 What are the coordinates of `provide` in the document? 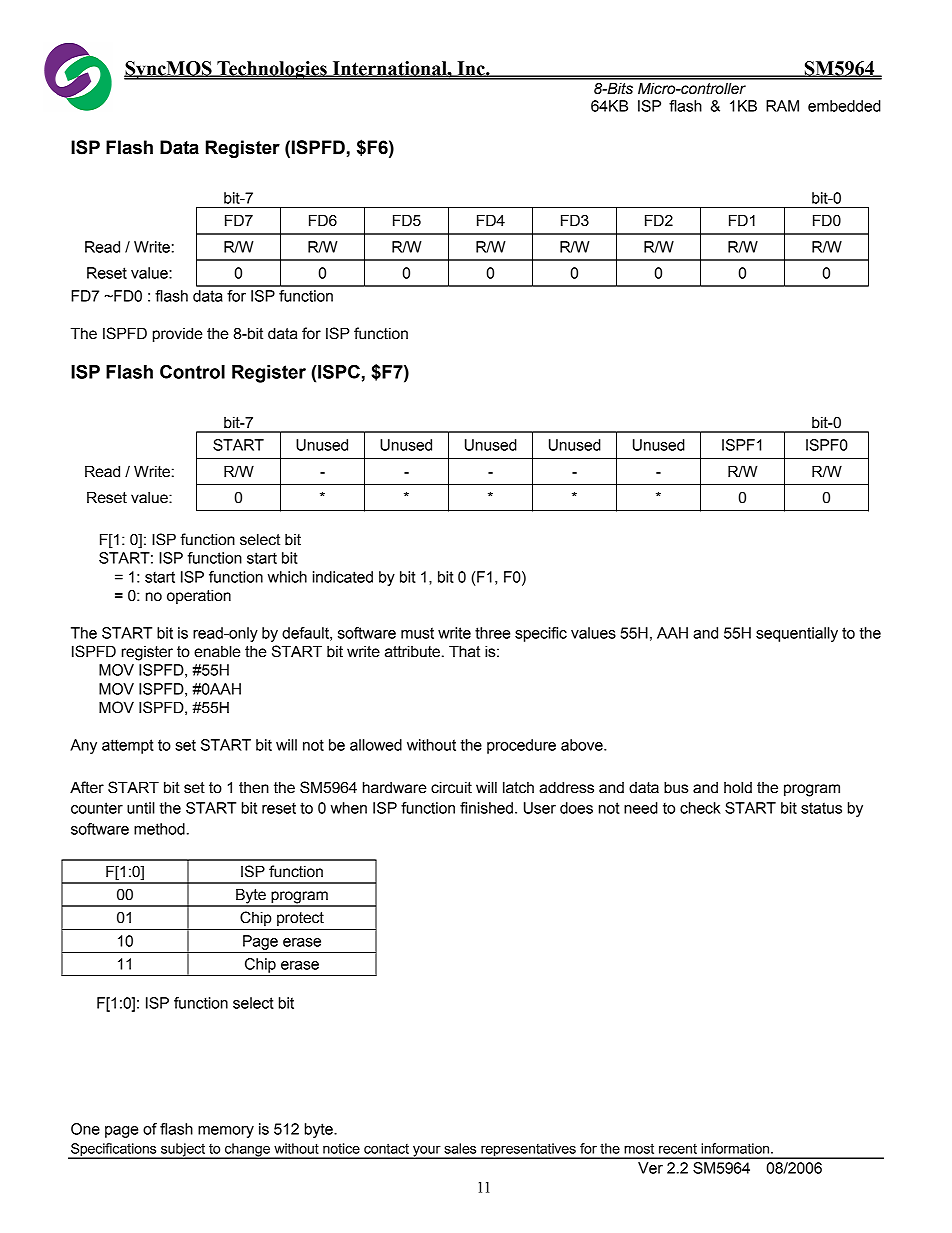 It's located at (178, 334).
